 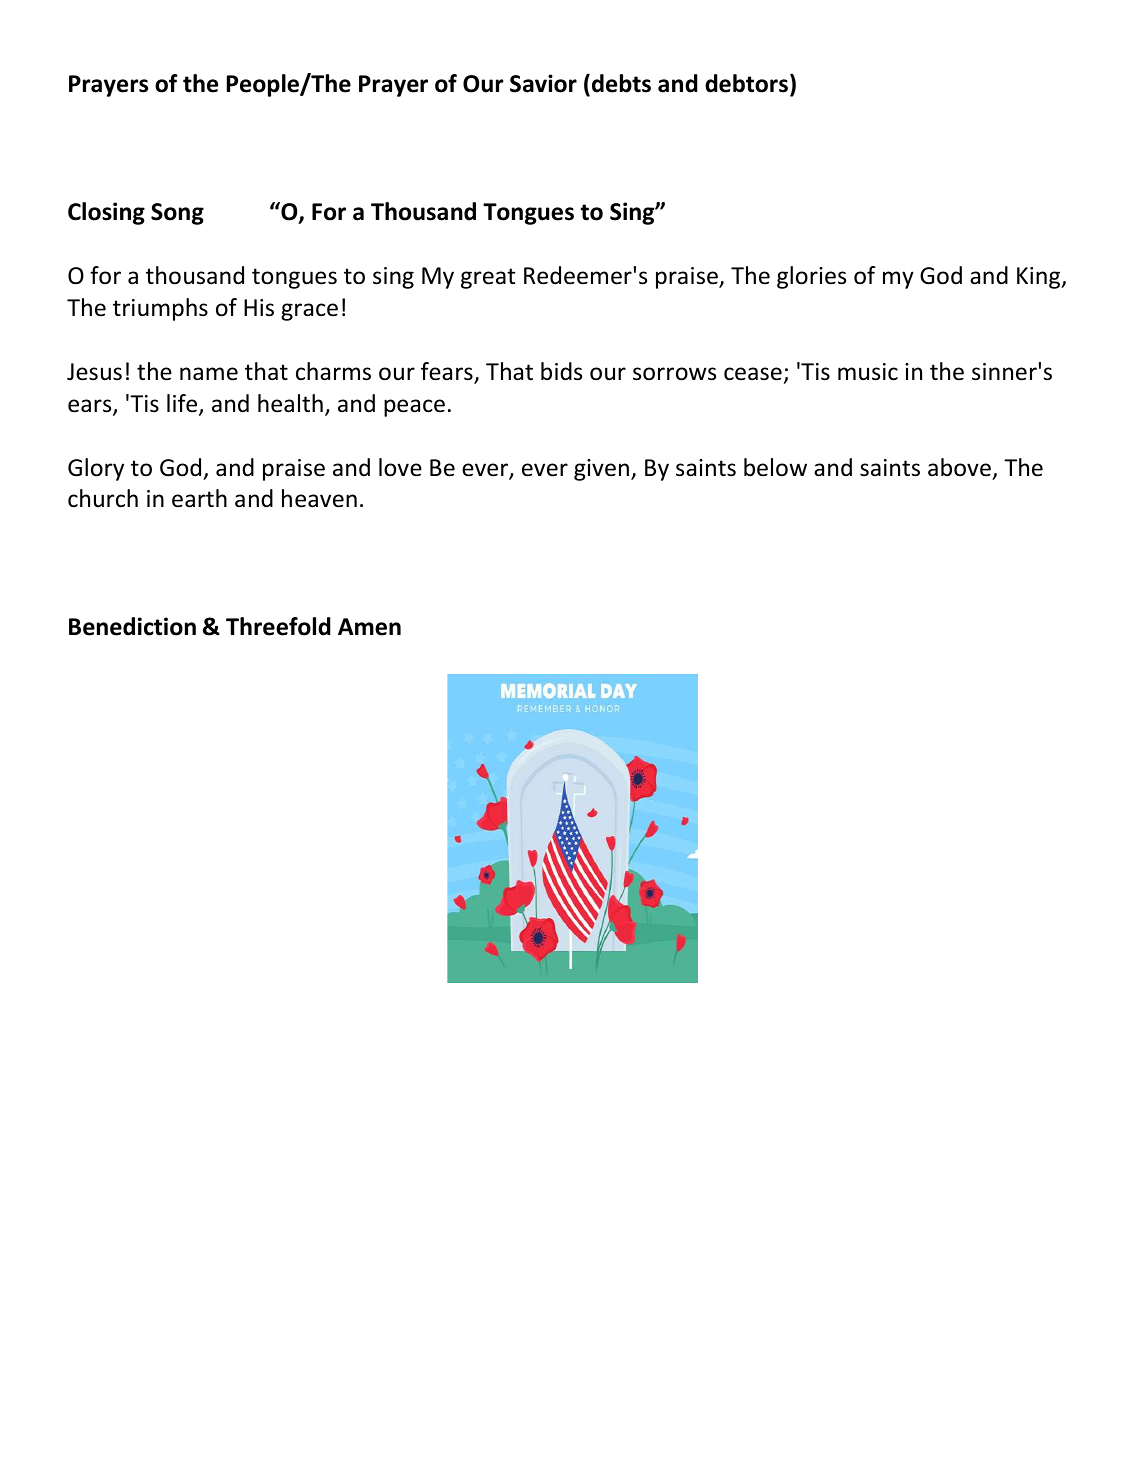 What do you see at coordinates (621, 83) in the screenshot?
I see `debts` at bounding box center [621, 83].
